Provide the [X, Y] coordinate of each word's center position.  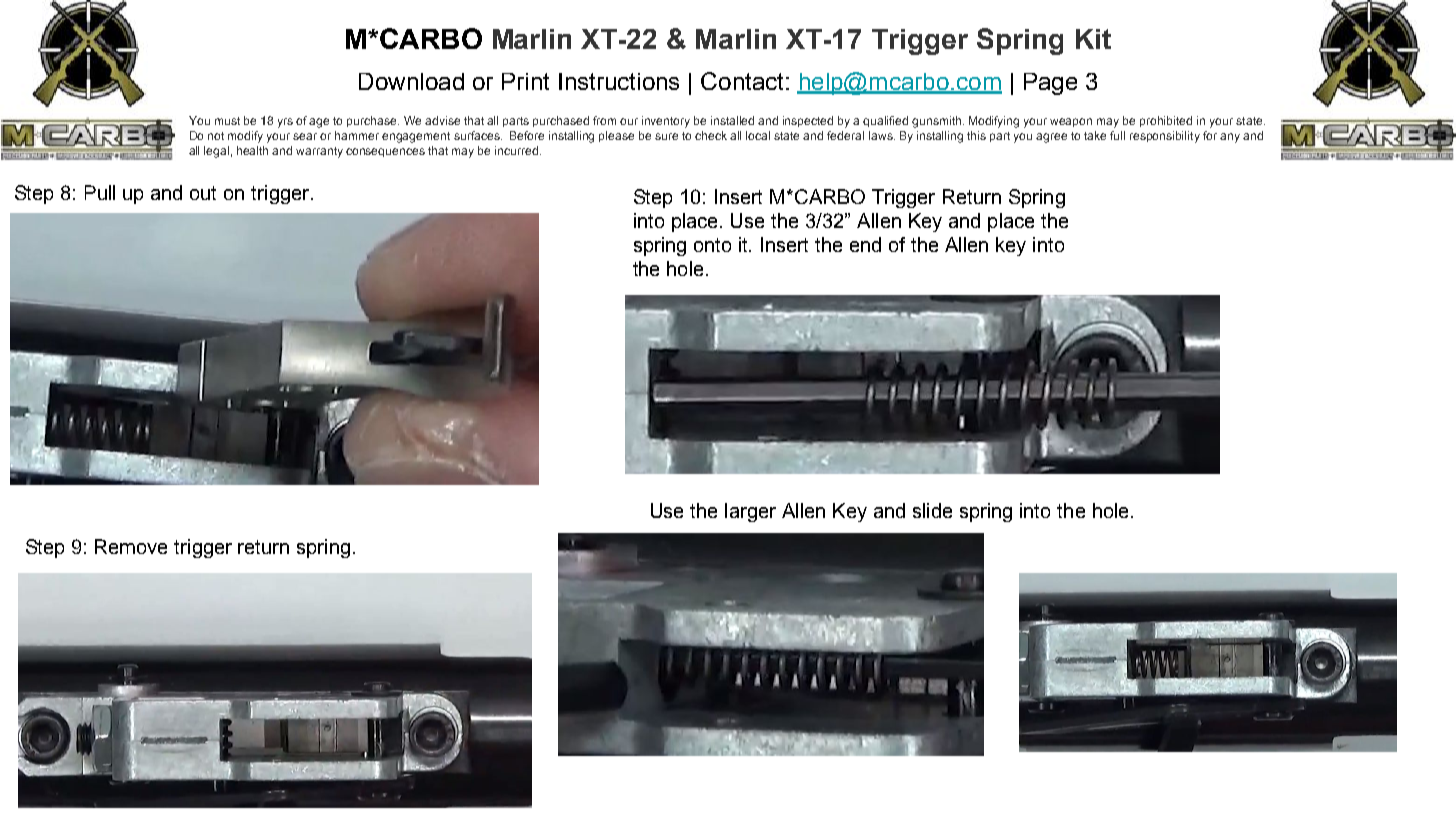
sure [666, 136]
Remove [131, 546]
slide [932, 510]
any [1230, 138]
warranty [319, 152]
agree [1051, 138]
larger [750, 512]
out [203, 193]
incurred [516, 150]
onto [712, 245]
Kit [1093, 39]
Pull [100, 192]
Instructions [619, 81]
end [865, 244]
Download [411, 81]
